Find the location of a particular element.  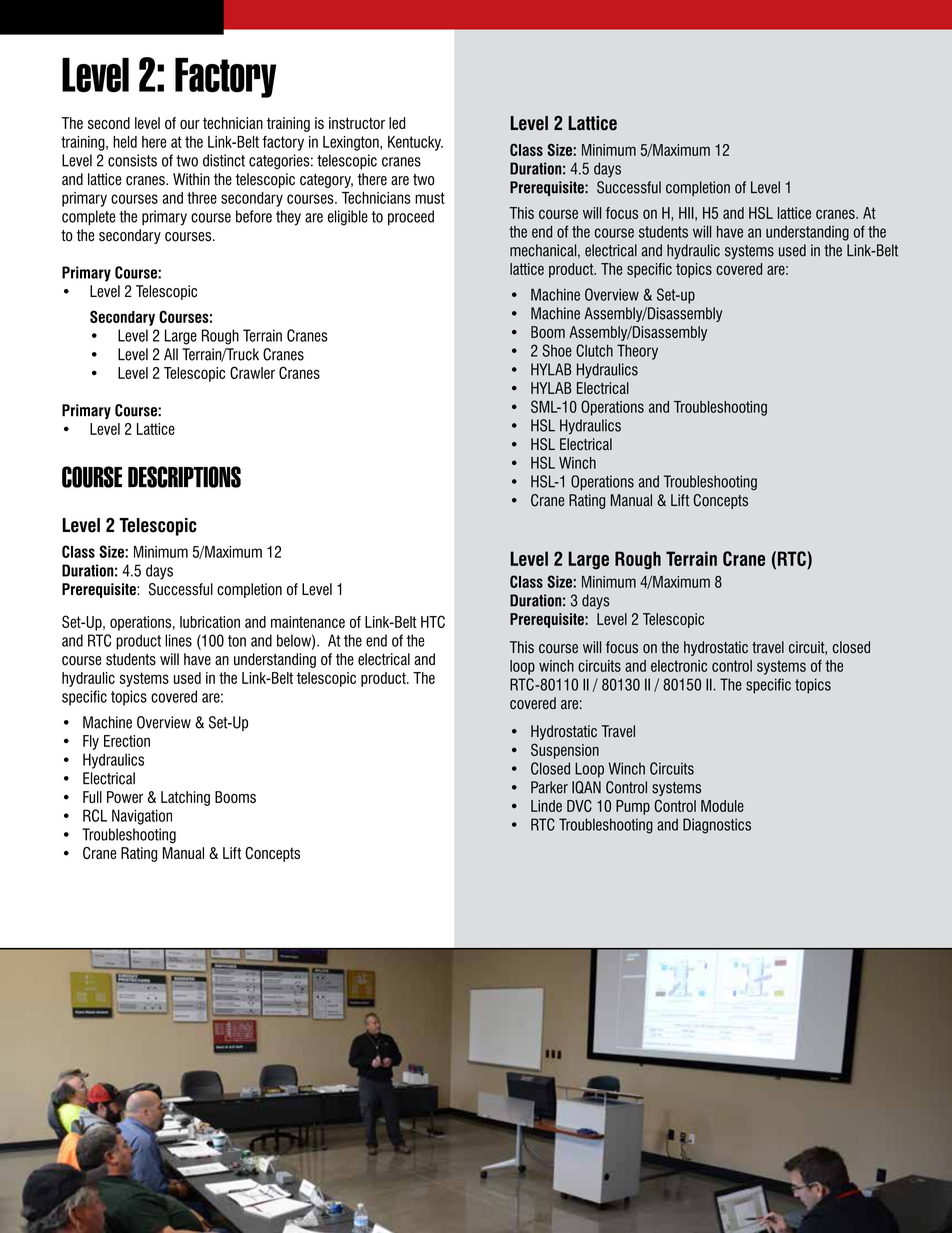

Linde is located at coordinates (546, 806).
